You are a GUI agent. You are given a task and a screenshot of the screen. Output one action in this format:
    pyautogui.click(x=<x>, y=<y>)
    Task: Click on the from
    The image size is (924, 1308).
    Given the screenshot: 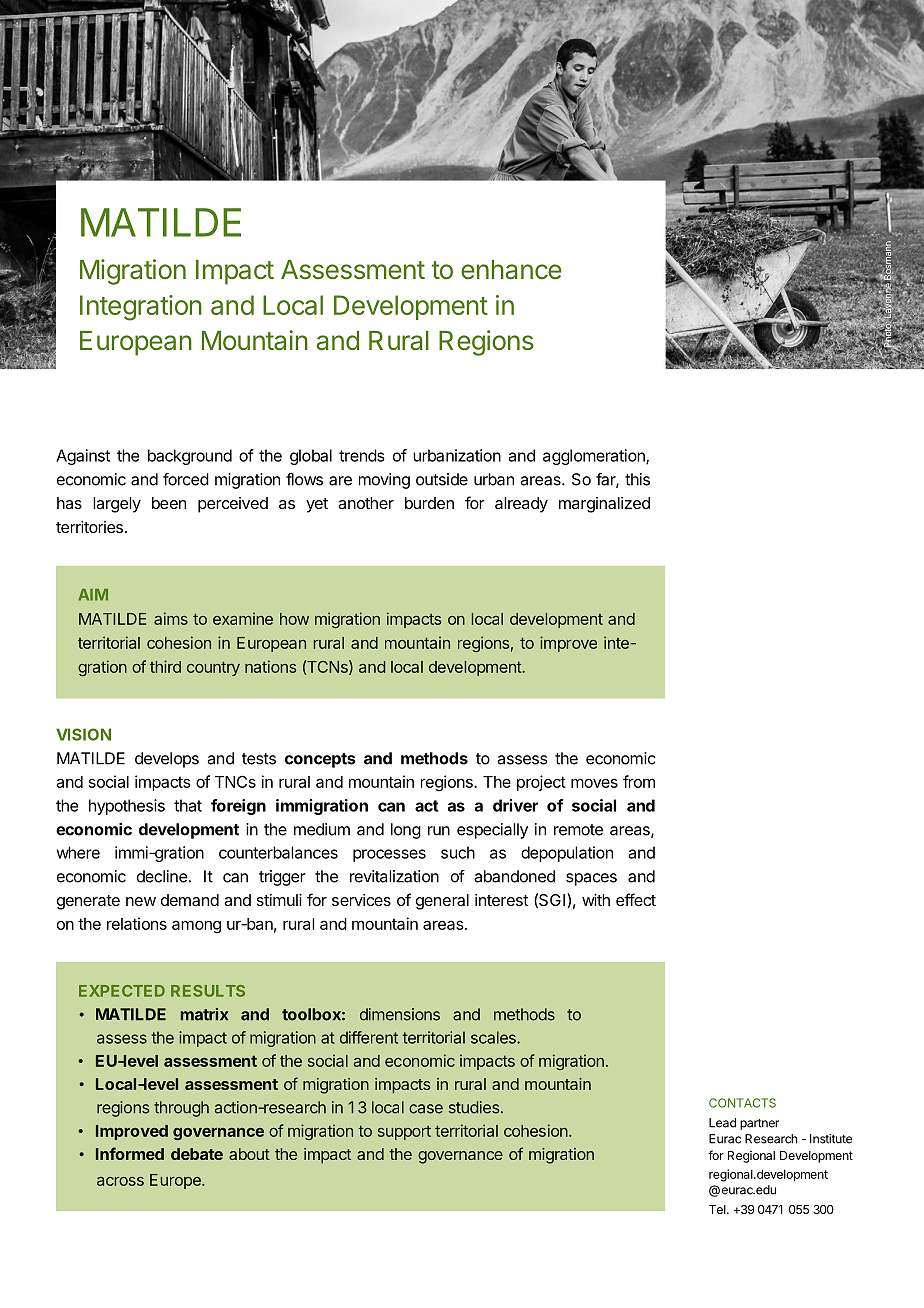 What is the action you would take?
    pyautogui.click(x=639, y=781)
